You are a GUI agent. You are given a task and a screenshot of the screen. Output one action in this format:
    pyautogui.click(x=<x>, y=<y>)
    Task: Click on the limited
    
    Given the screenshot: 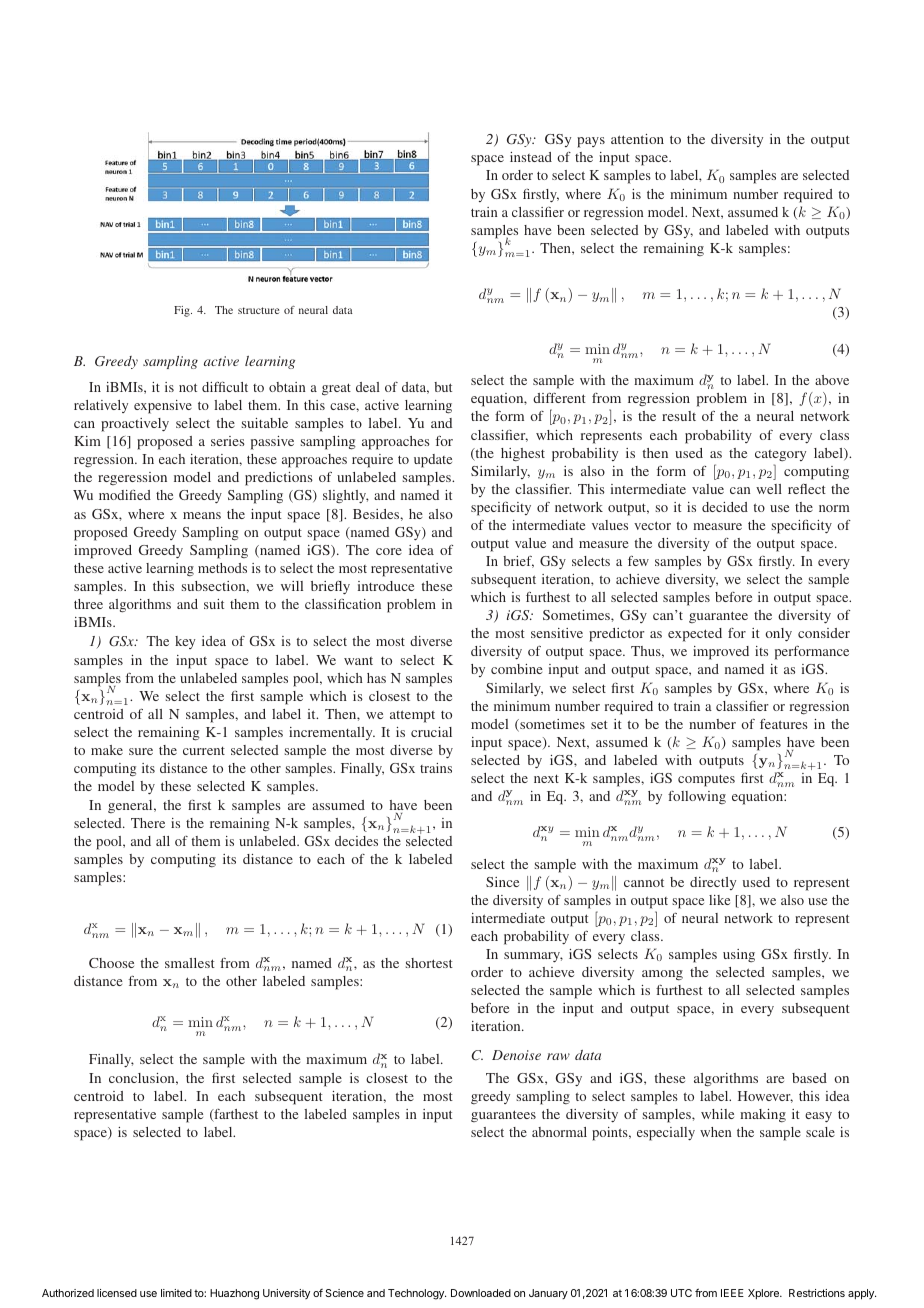 What is the action you would take?
    pyautogui.click(x=176, y=1293)
